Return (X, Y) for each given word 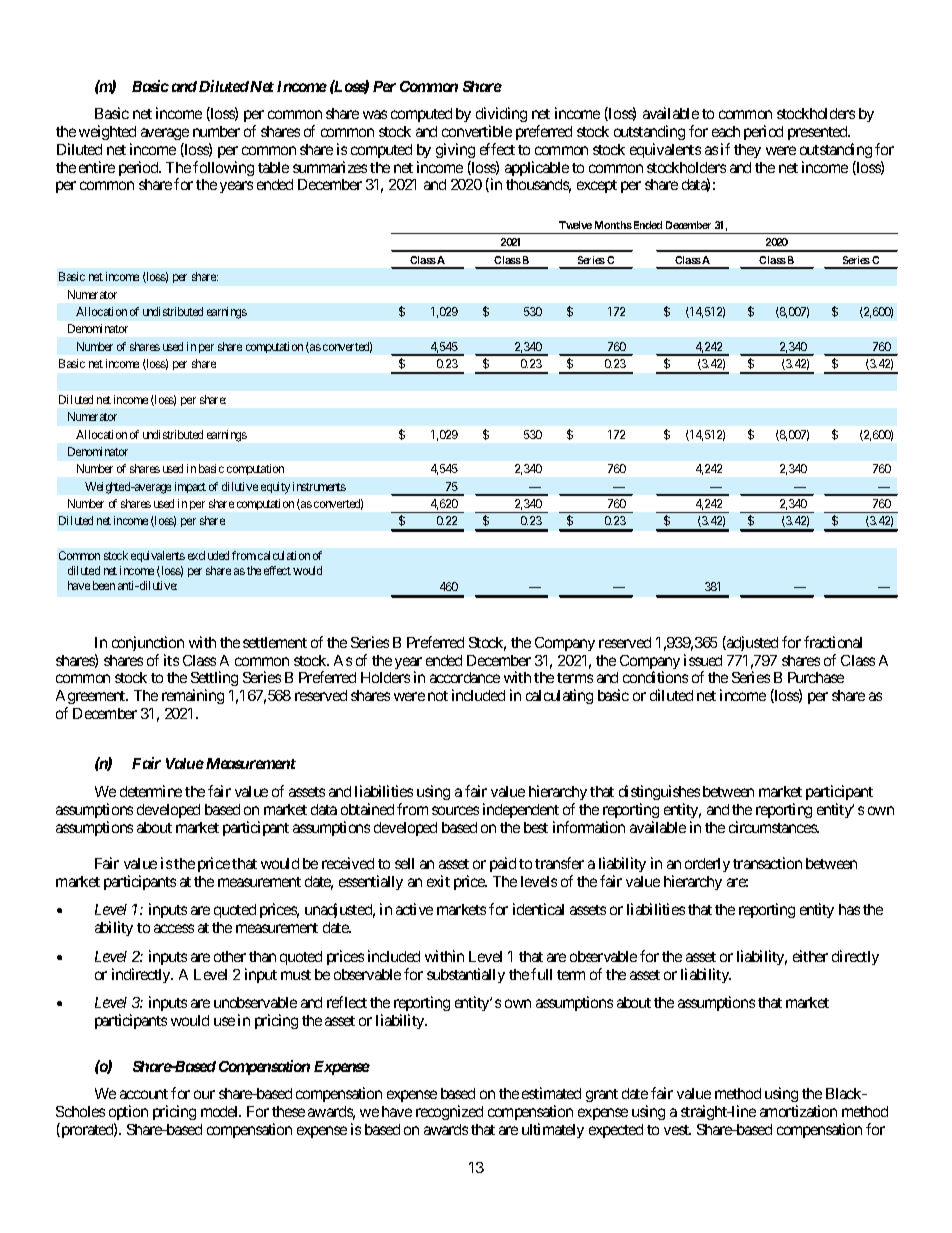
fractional (833, 642)
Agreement (92, 699)
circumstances (773, 827)
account (144, 1094)
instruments (319, 486)
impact (190, 487)
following (223, 168)
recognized (449, 1112)
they (747, 151)
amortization (798, 1111)
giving (455, 150)
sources (455, 810)
